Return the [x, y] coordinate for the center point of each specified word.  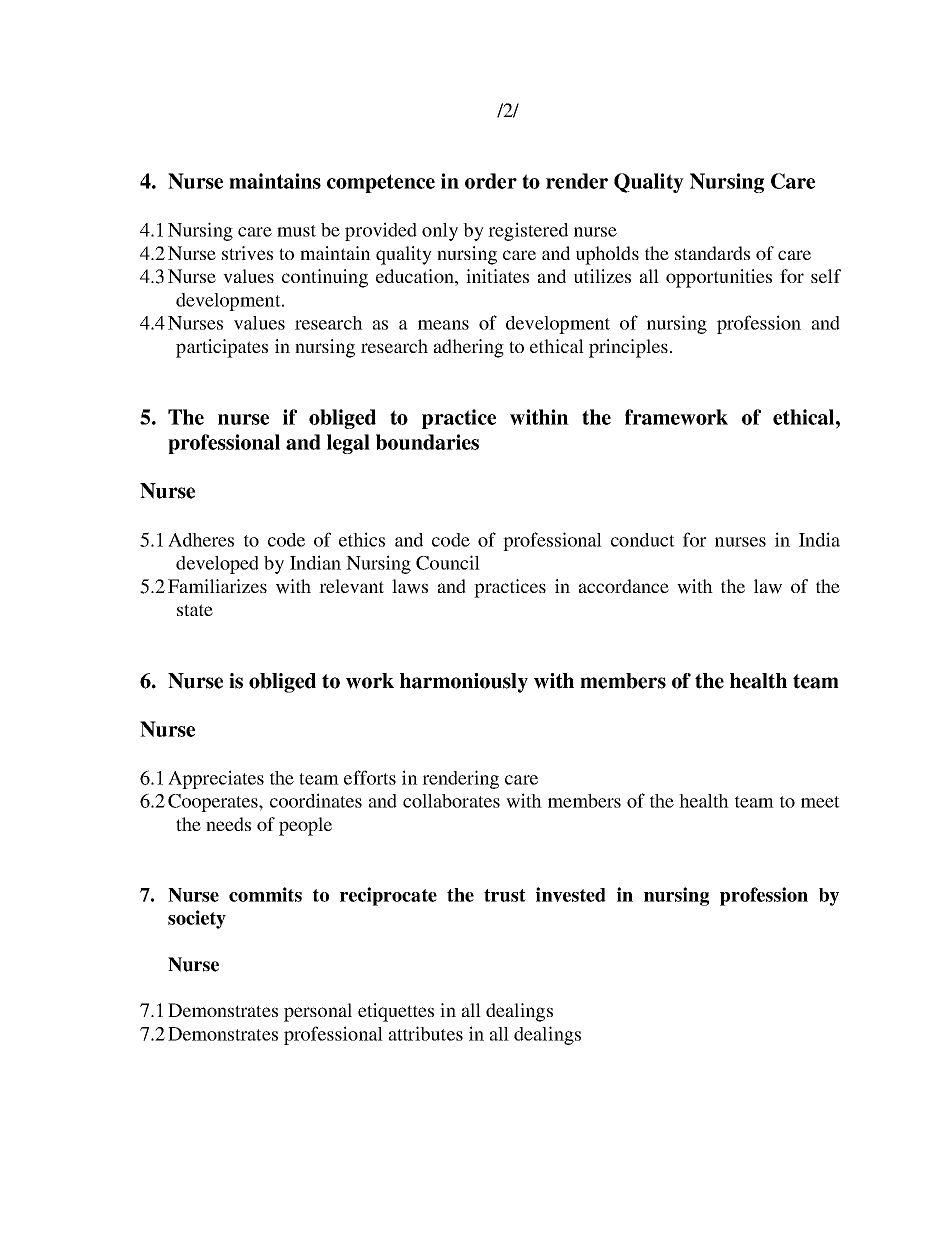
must [296, 231]
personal [318, 1012]
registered [528, 231]
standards [712, 253]
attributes [426, 1033]
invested [571, 894]
